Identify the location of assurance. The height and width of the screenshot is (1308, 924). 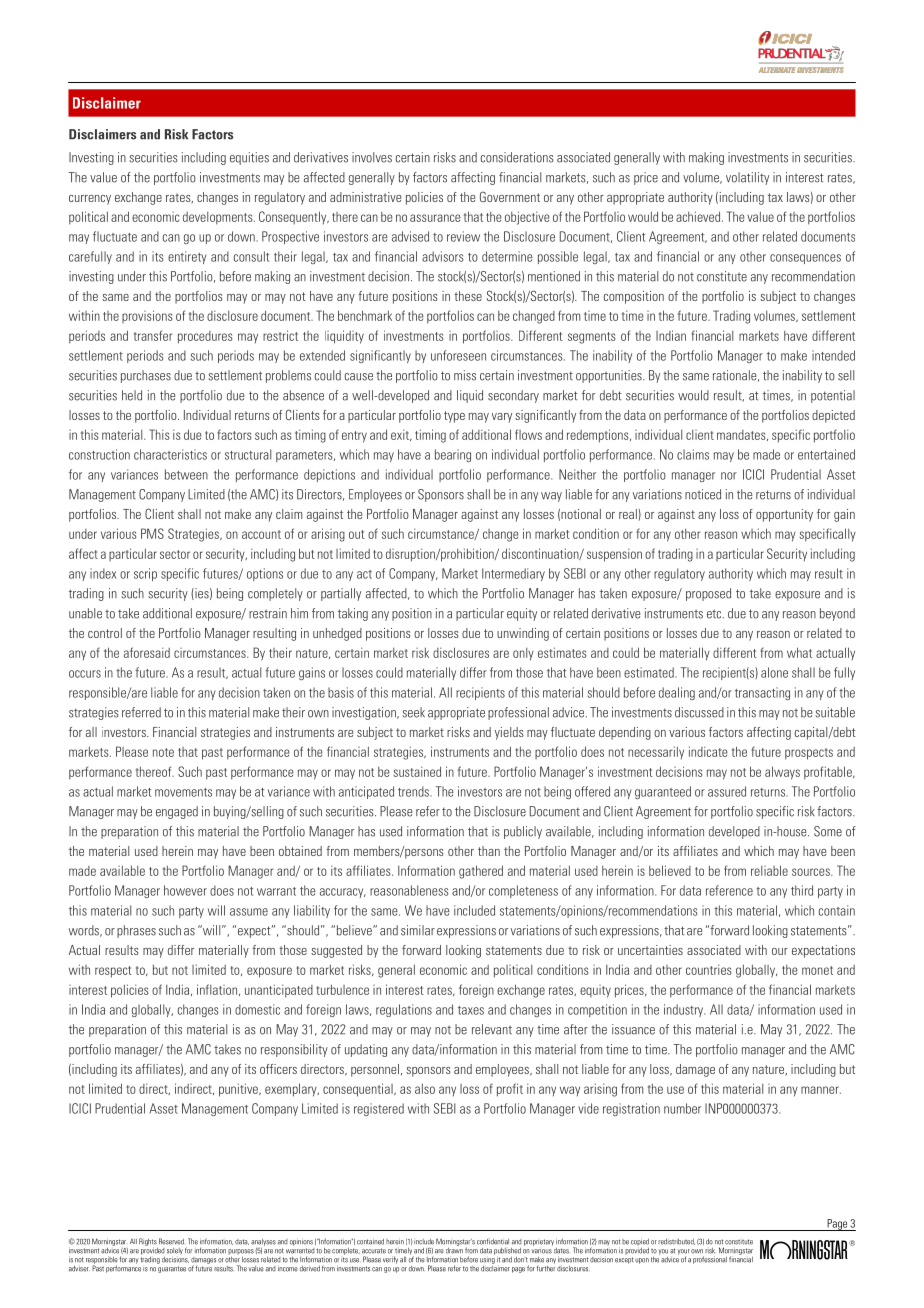
(435, 218).
